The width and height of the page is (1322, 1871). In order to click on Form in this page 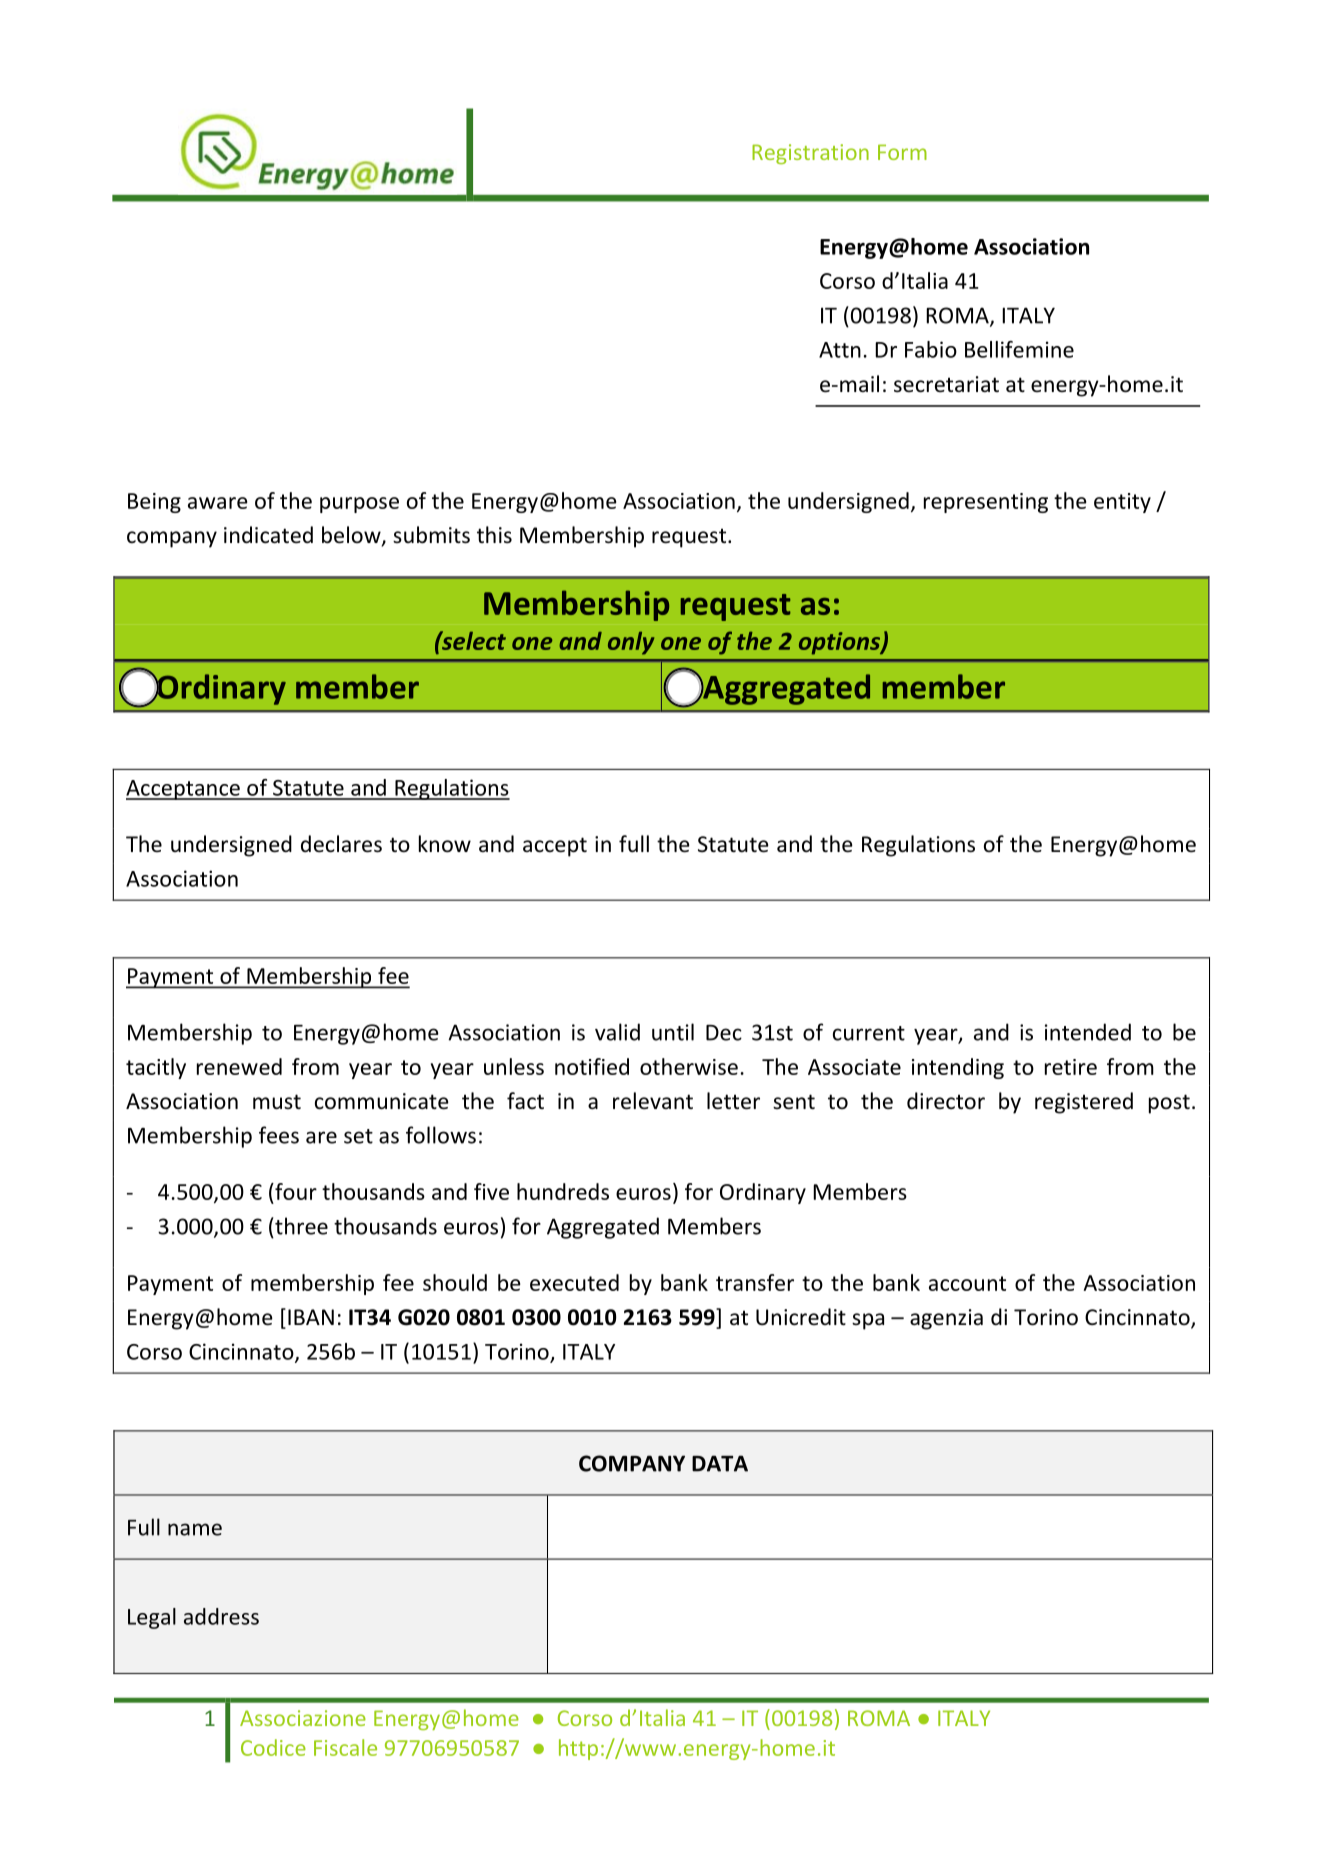, I will do `click(902, 152)`.
